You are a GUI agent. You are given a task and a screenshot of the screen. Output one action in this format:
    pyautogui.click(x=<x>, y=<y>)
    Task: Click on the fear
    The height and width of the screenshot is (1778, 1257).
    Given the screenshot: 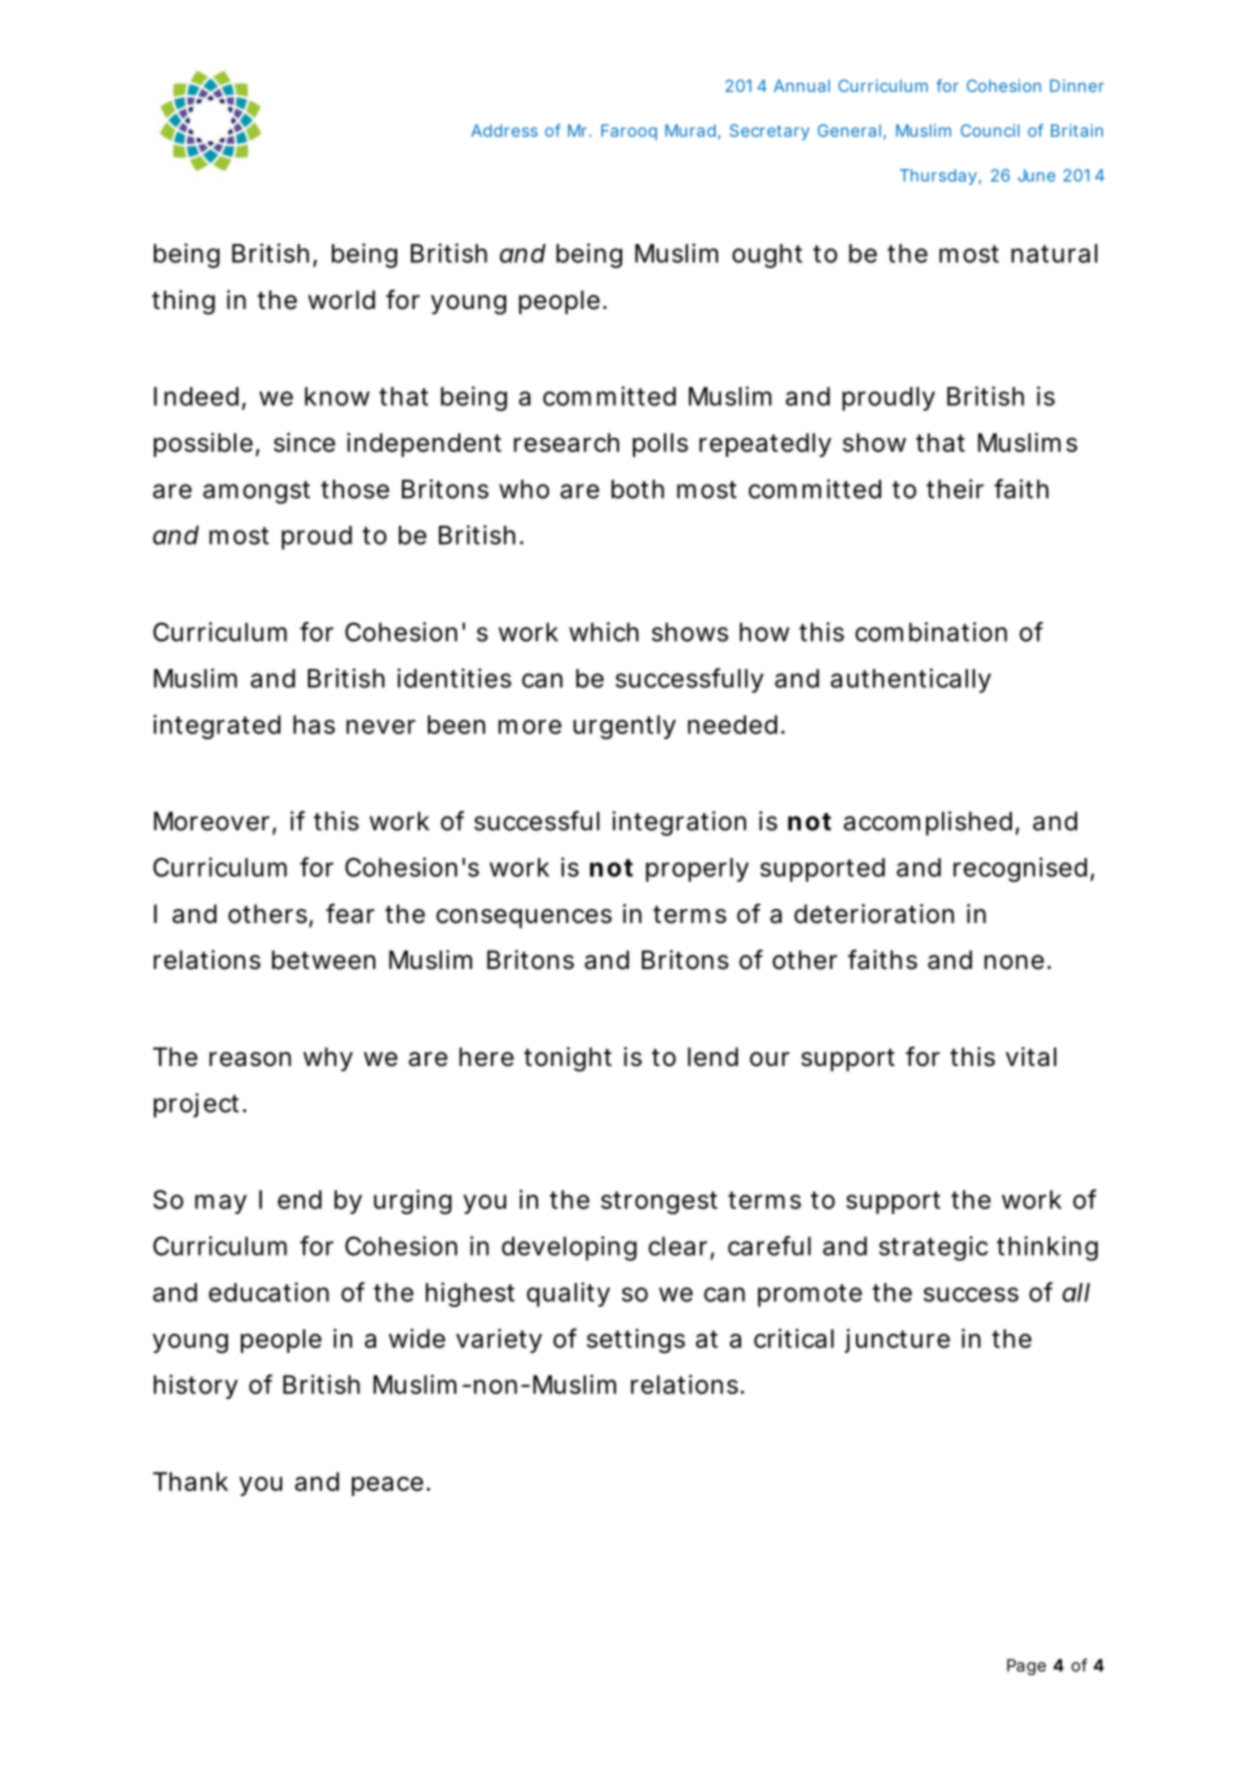 What is the action you would take?
    pyautogui.click(x=350, y=913)
